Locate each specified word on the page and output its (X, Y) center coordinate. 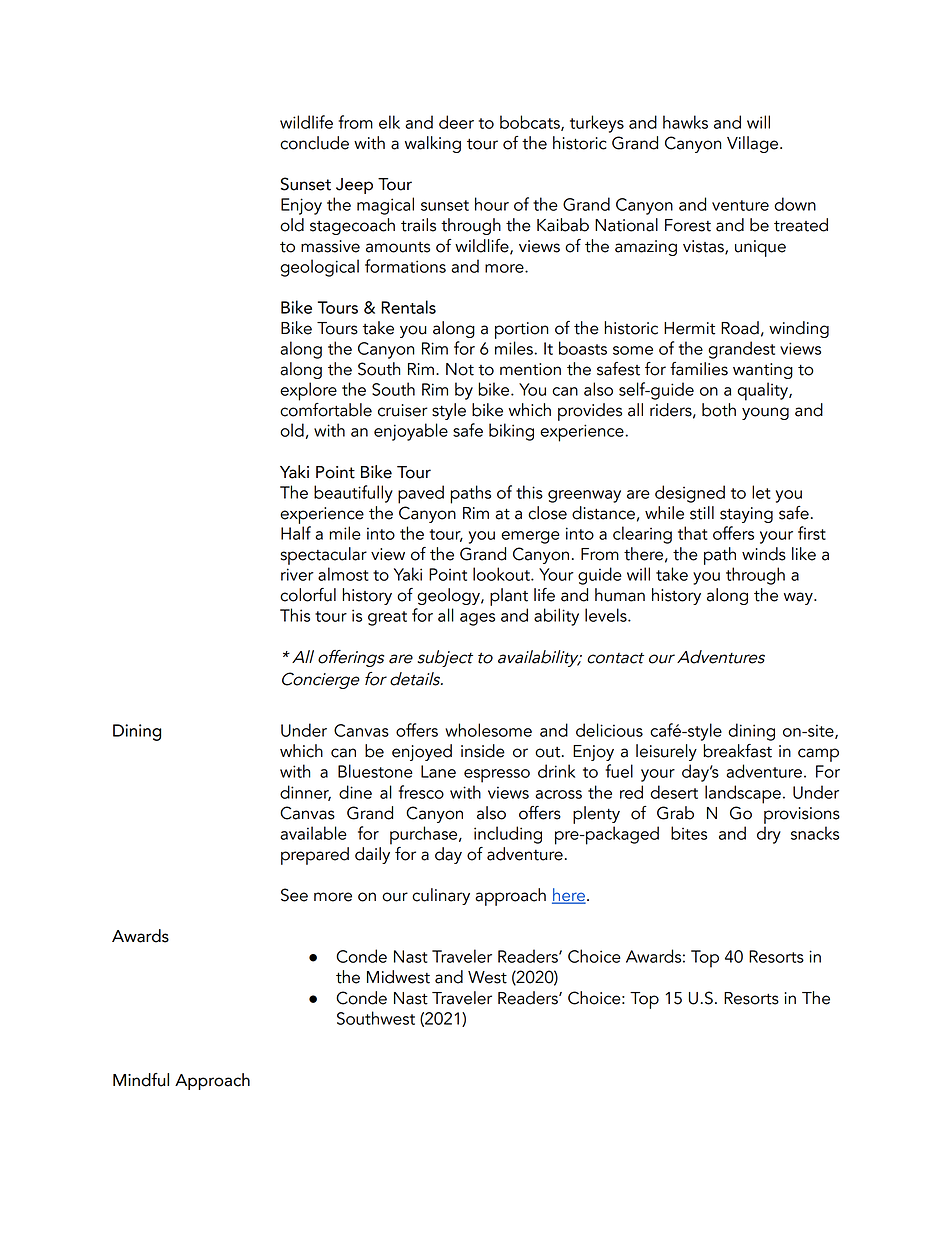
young (765, 413)
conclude (314, 143)
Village (754, 144)
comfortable (326, 408)
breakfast (737, 751)
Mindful (141, 1080)
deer (456, 122)
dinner (305, 793)
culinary (441, 896)
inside (483, 751)
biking (511, 432)
